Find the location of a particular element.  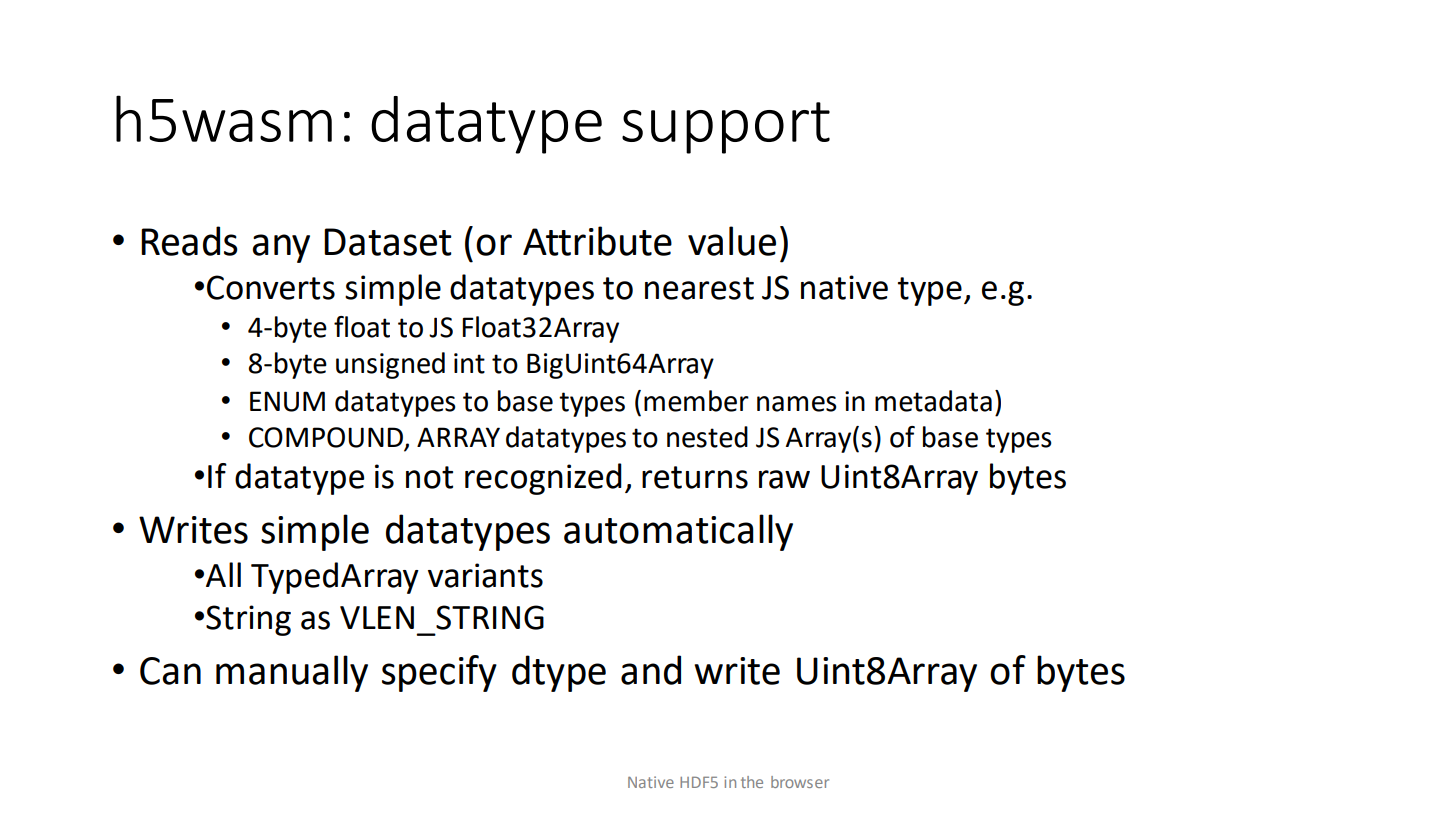

variants is located at coordinates (485, 575).
